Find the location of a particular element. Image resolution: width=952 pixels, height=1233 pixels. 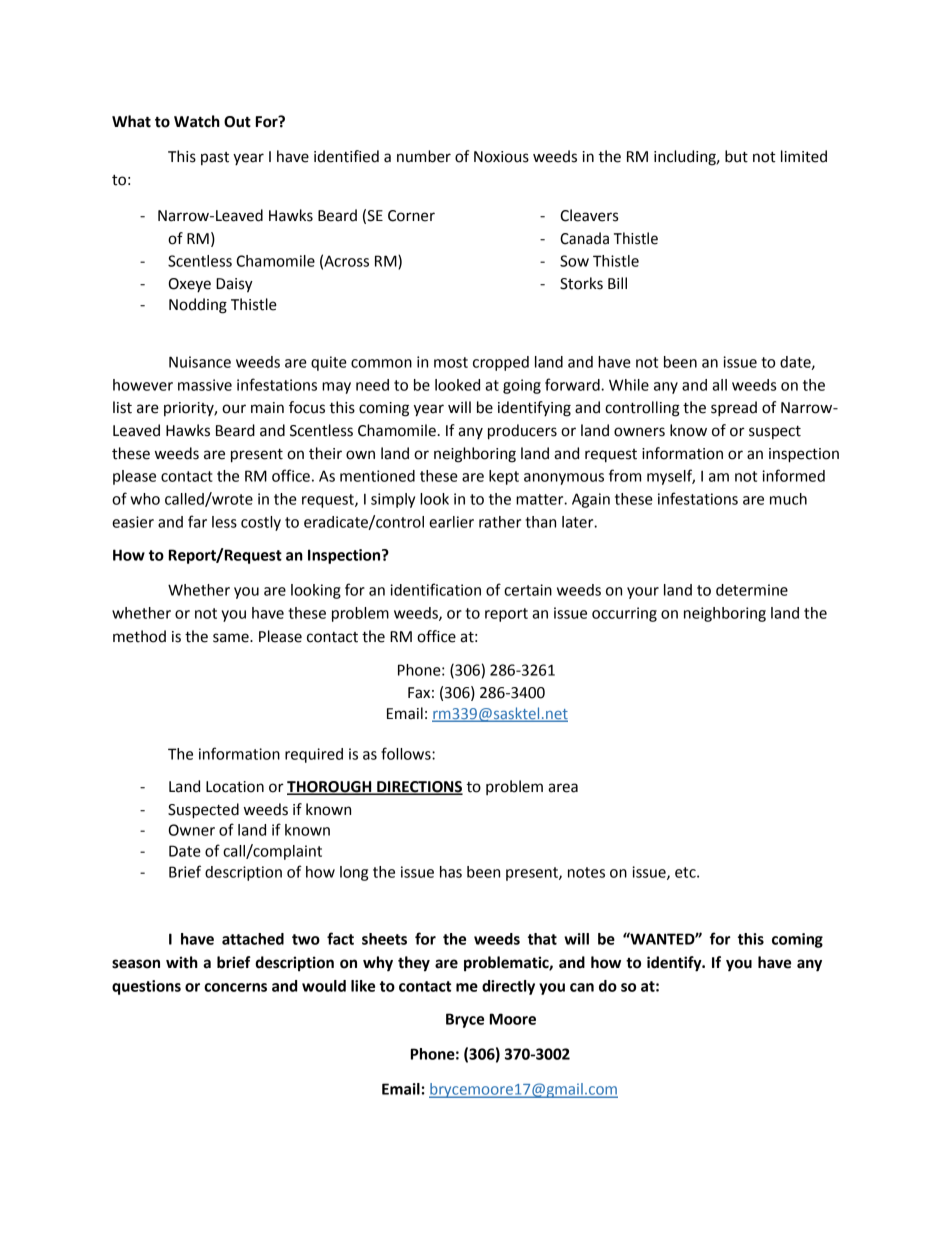

follows is located at coordinates (407, 753).
